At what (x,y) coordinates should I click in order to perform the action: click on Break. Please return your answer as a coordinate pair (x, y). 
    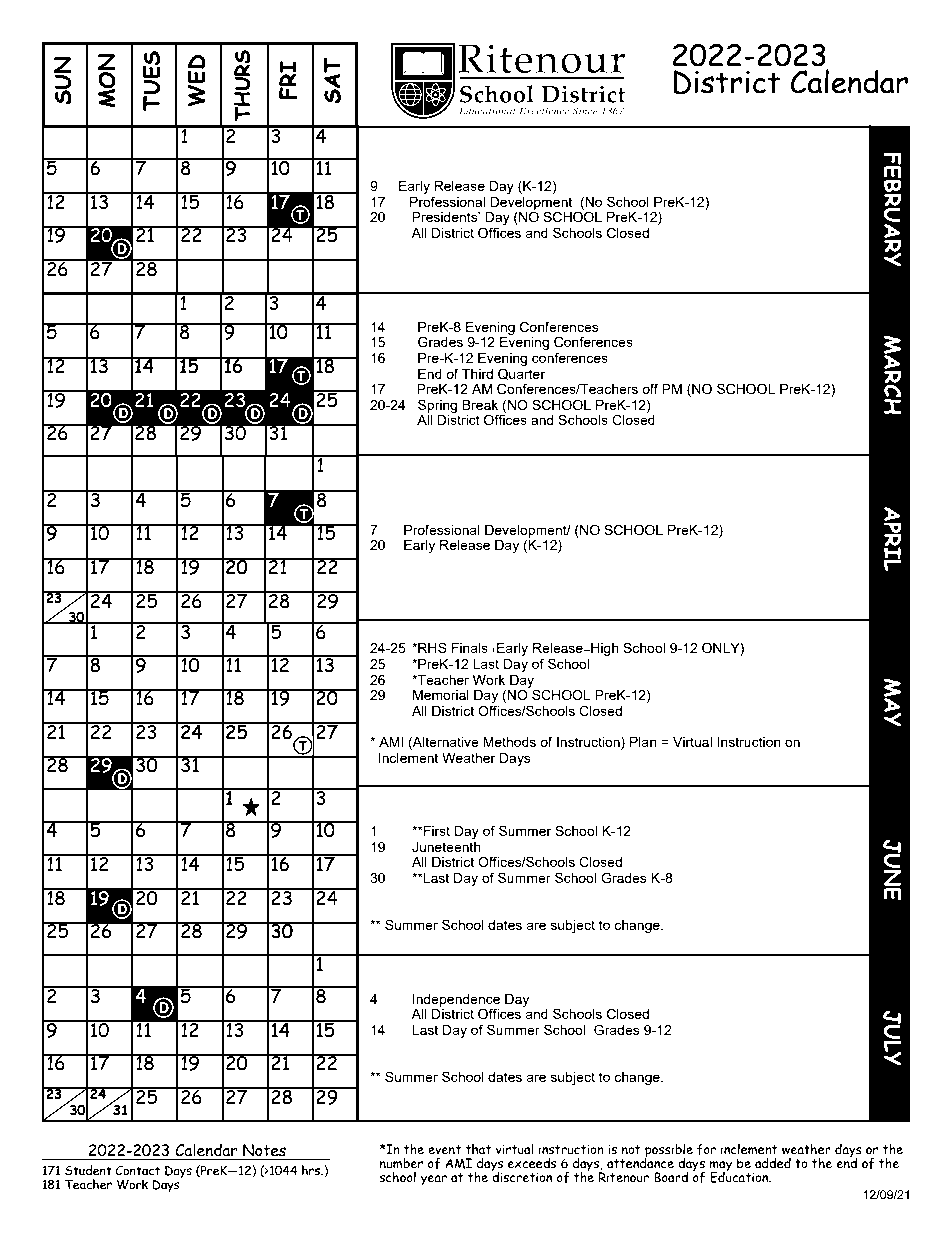
    Looking at the image, I should click on (480, 405).
